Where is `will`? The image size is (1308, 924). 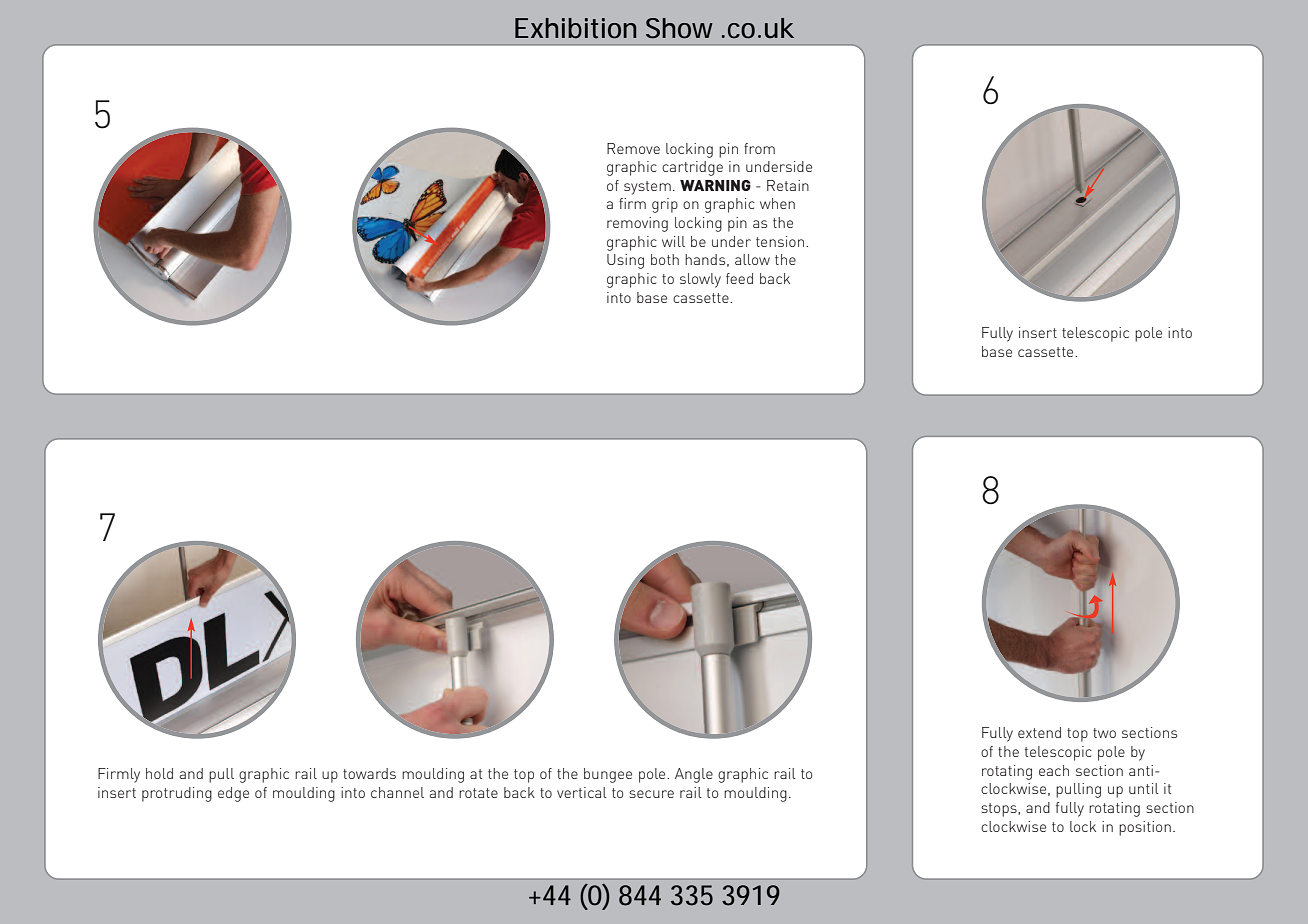 will is located at coordinates (673, 241).
